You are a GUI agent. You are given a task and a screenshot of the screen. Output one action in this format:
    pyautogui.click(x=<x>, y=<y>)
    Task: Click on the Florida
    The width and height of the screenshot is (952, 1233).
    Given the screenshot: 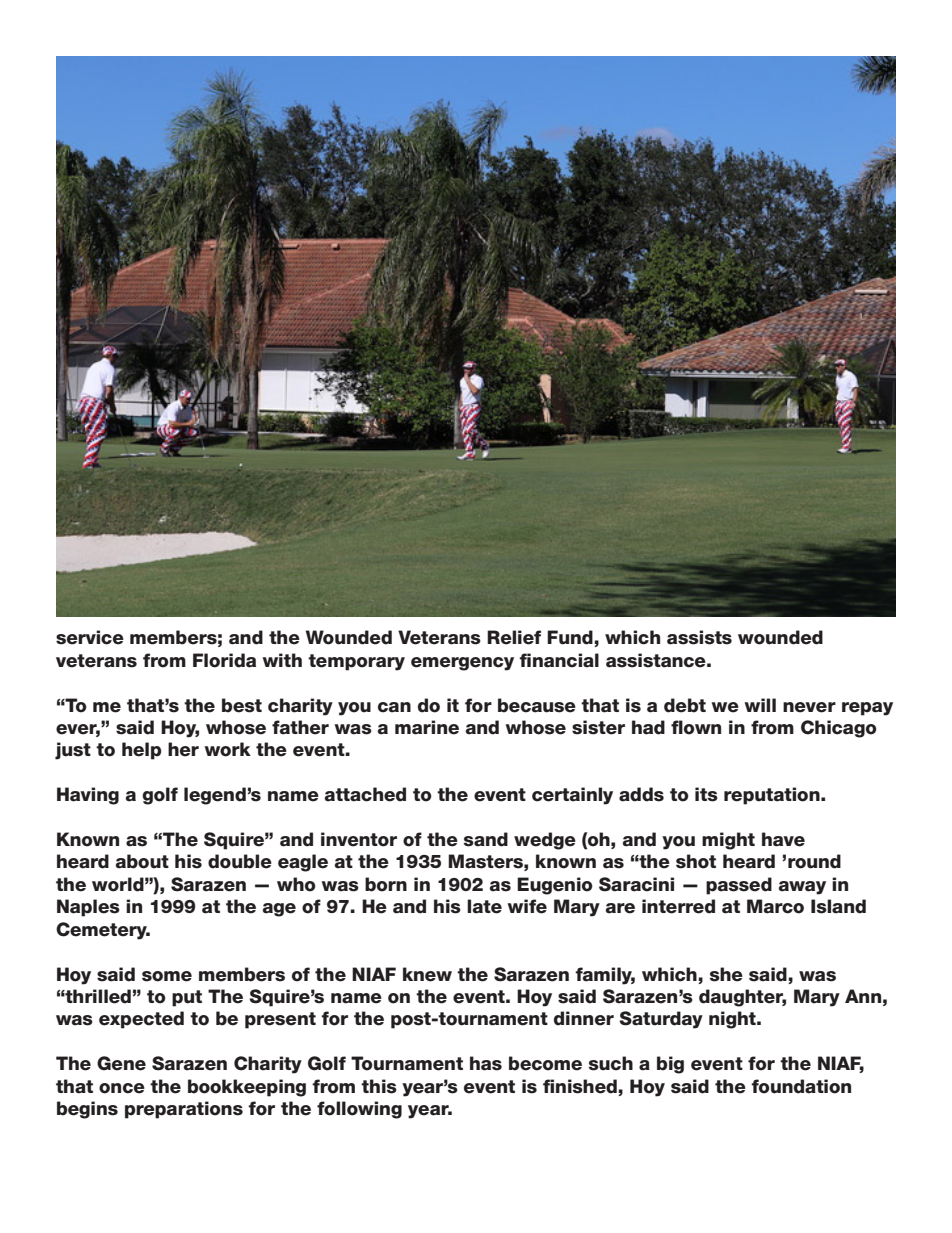 What is the action you would take?
    pyautogui.click(x=224, y=660)
